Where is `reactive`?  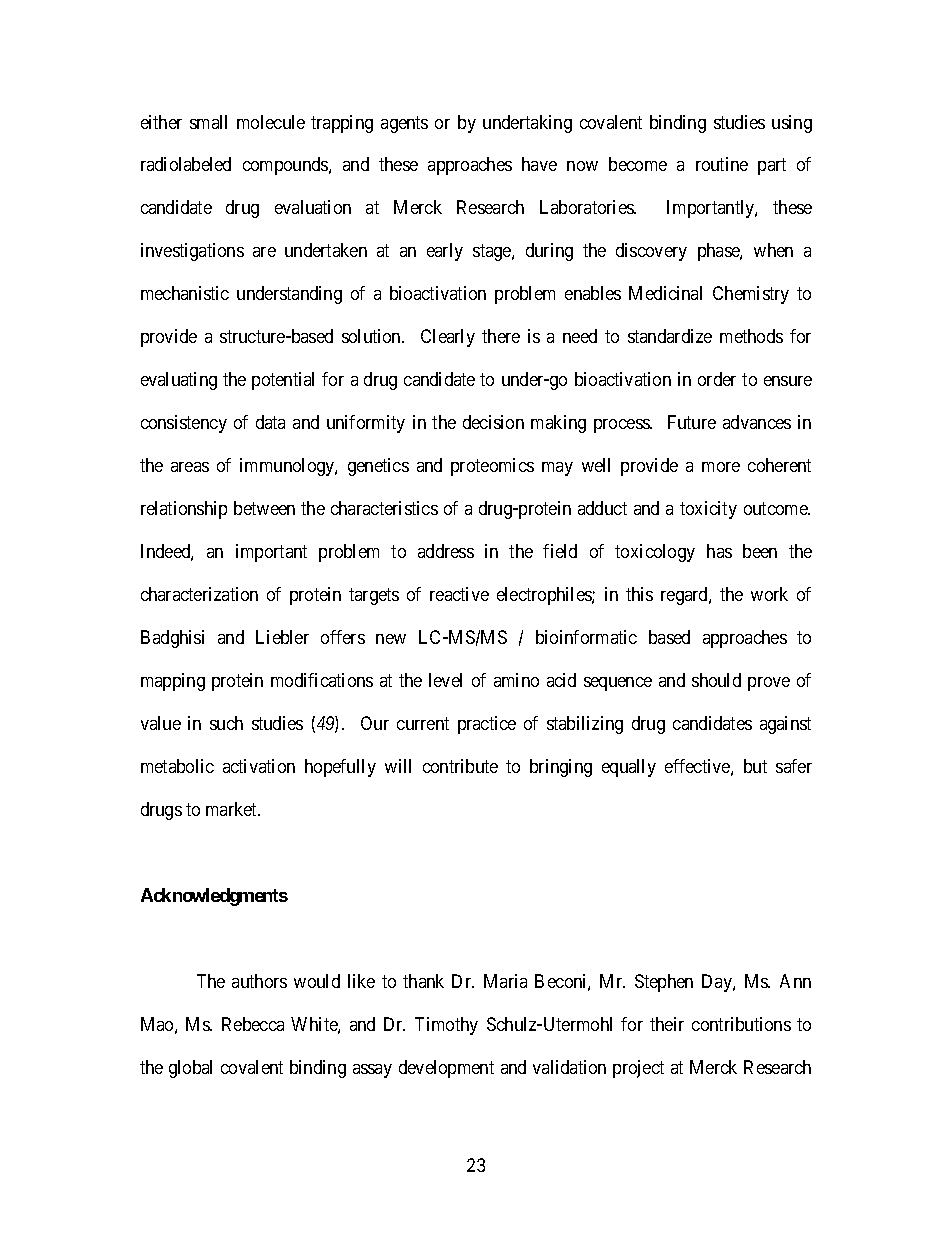
reactive is located at coordinates (459, 594).
